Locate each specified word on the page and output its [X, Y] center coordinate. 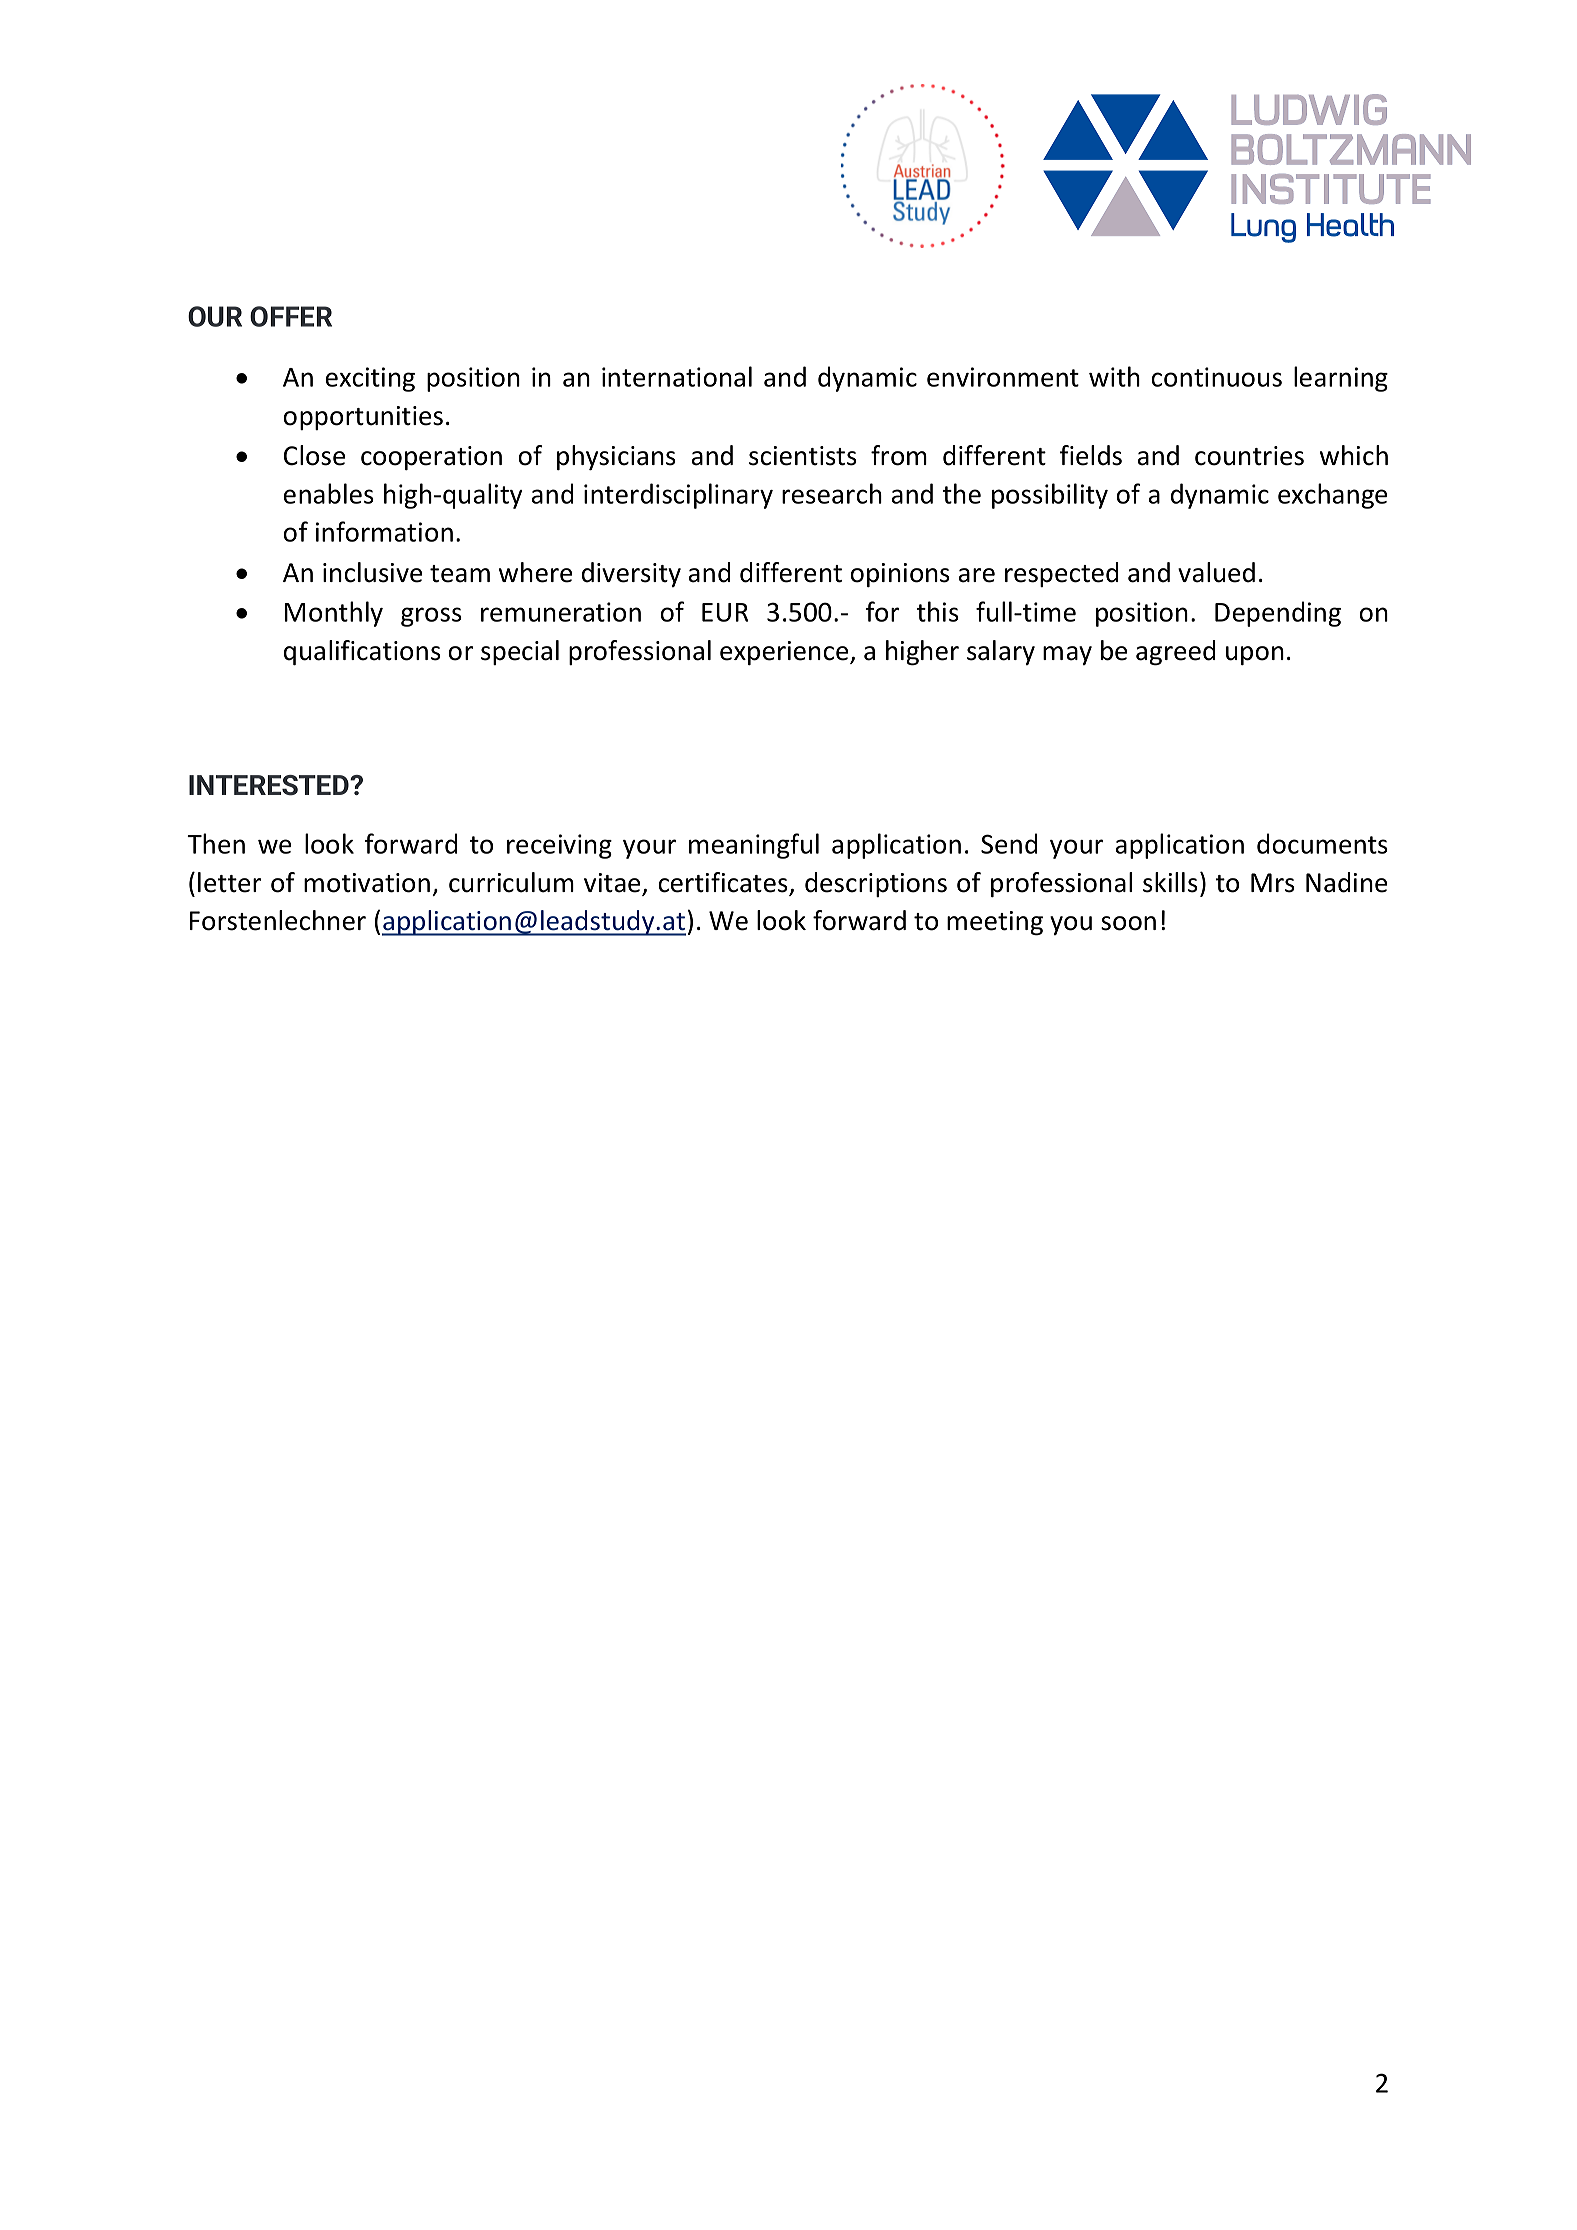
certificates [724, 883]
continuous [1216, 377]
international [677, 376]
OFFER [291, 316]
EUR [725, 612]
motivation [367, 883]
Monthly [334, 614]
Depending [1278, 614]
